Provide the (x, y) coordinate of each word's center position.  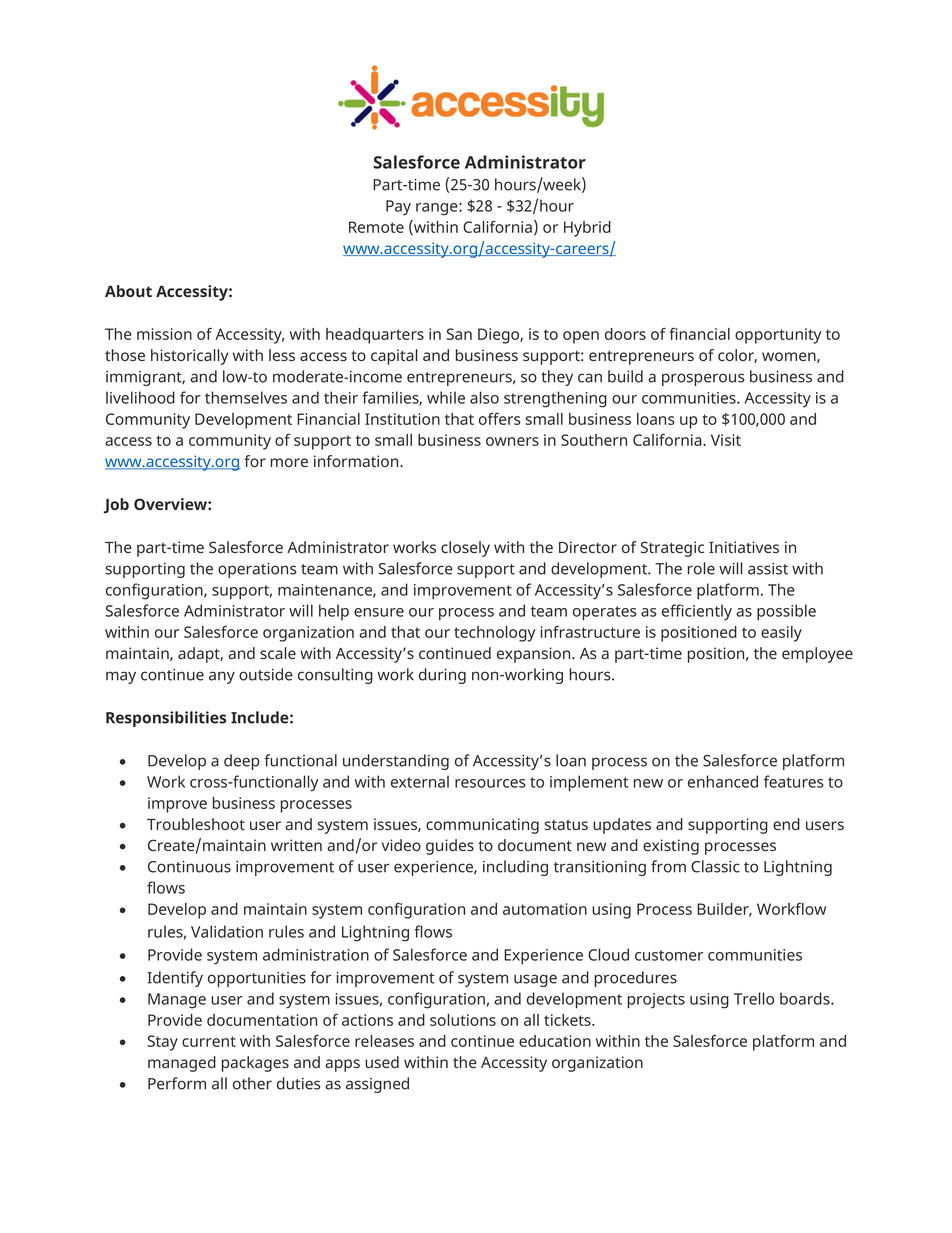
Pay (398, 208)
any (222, 677)
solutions (463, 1020)
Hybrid (587, 229)
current (209, 1041)
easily (781, 634)
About (128, 291)
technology (494, 634)
